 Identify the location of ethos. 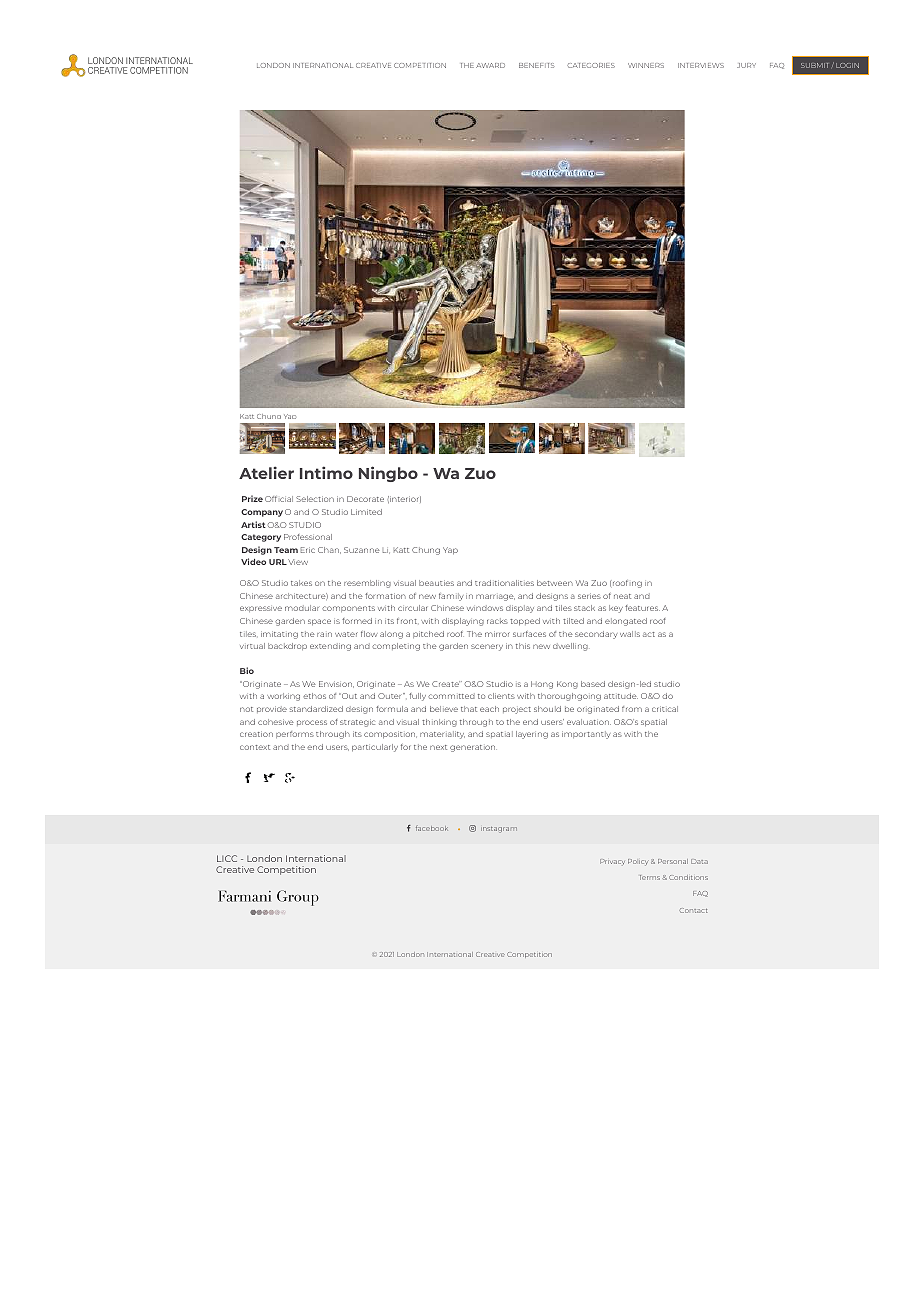
(314, 696).
